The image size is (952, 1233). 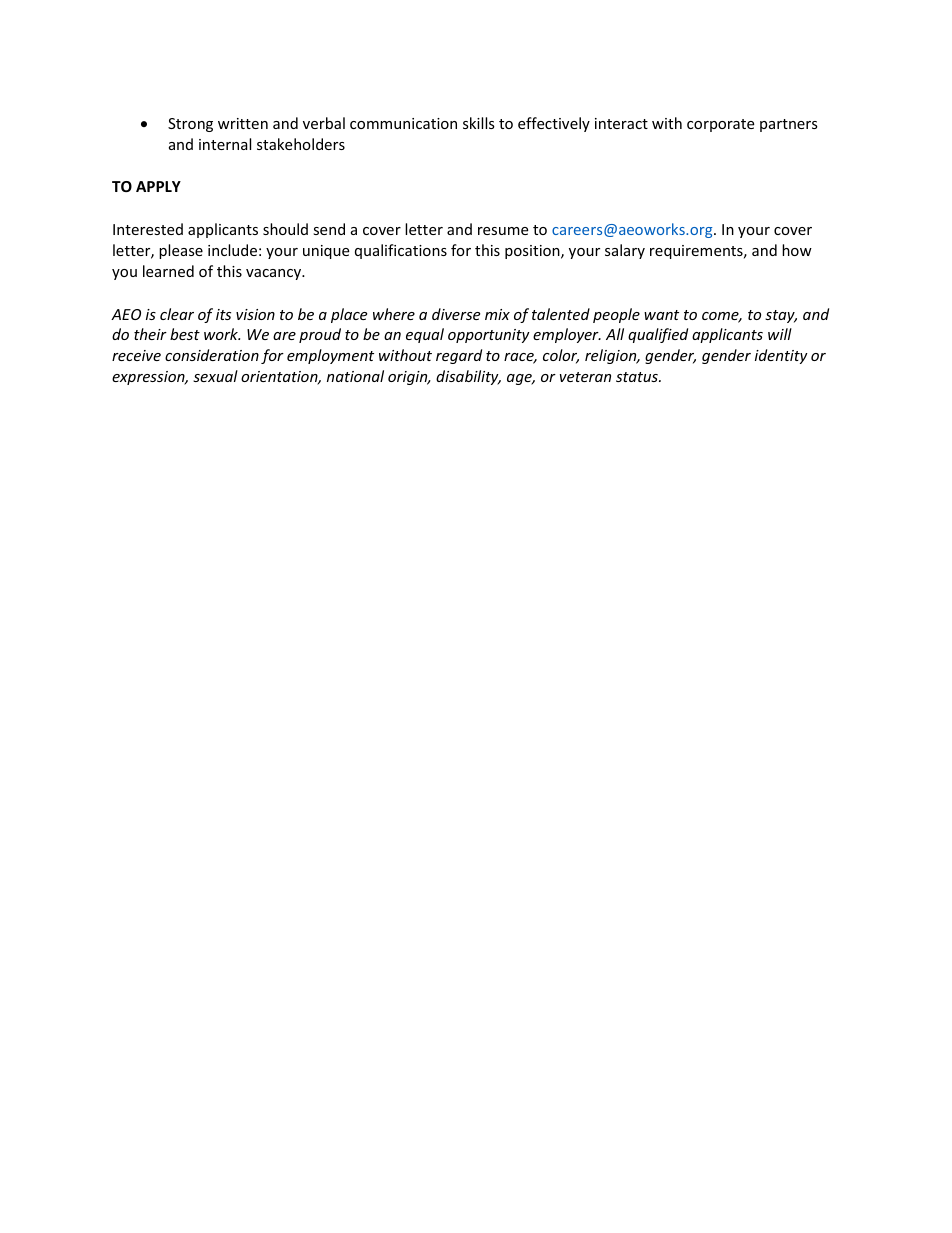 What do you see at coordinates (468, 377) in the document?
I see `disability` at bounding box center [468, 377].
